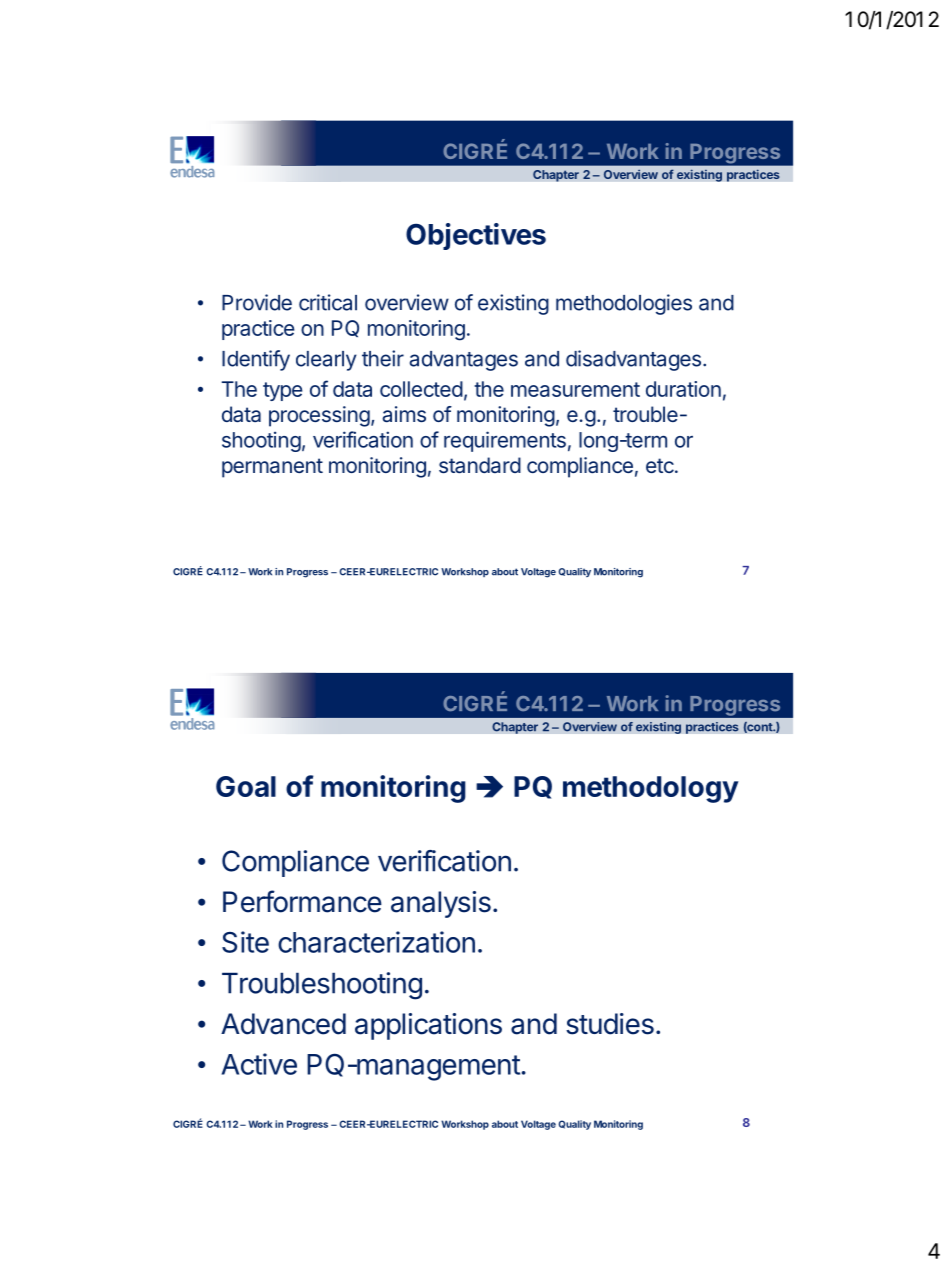 The height and width of the document is (1270, 952). What do you see at coordinates (328, 302) in the document?
I see `critical` at bounding box center [328, 302].
